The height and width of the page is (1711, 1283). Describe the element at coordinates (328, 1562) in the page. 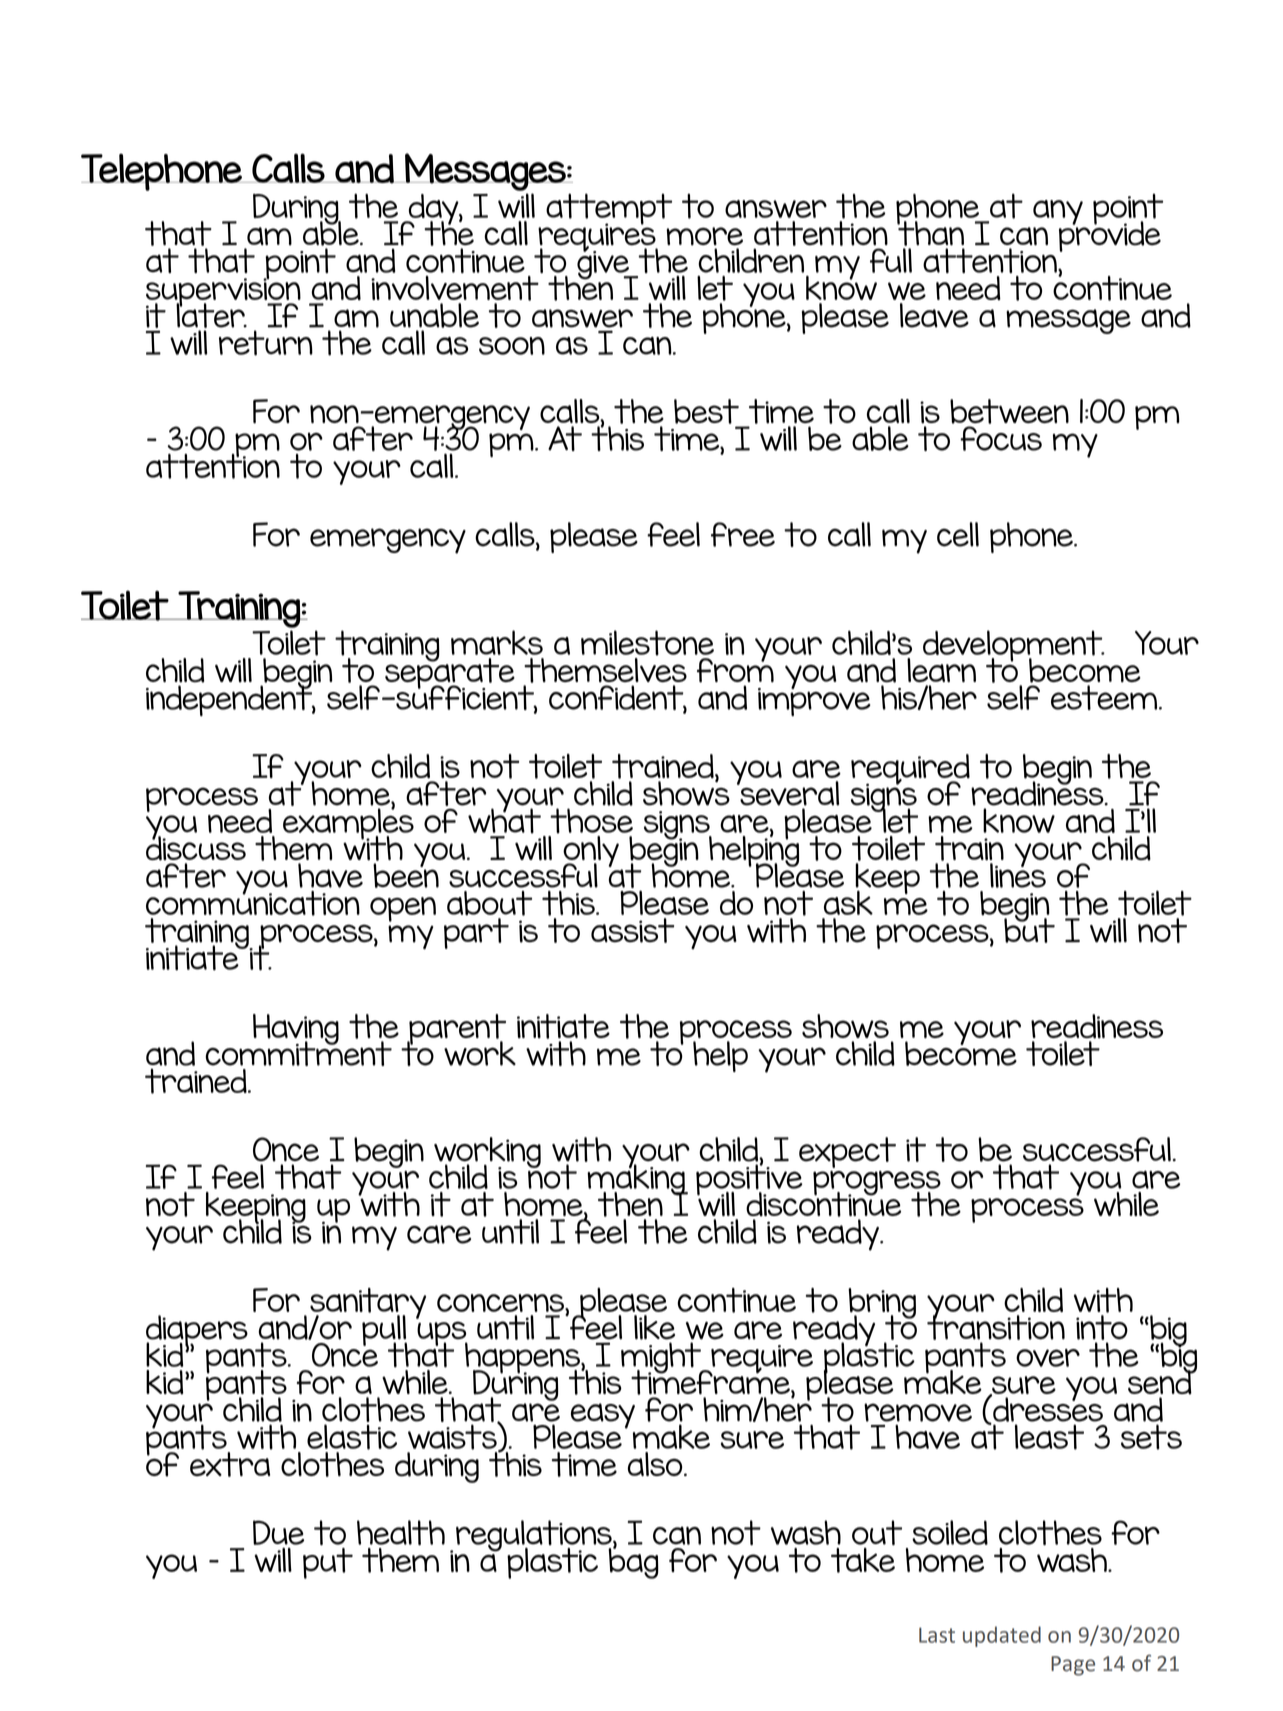

I see `put` at that location.
